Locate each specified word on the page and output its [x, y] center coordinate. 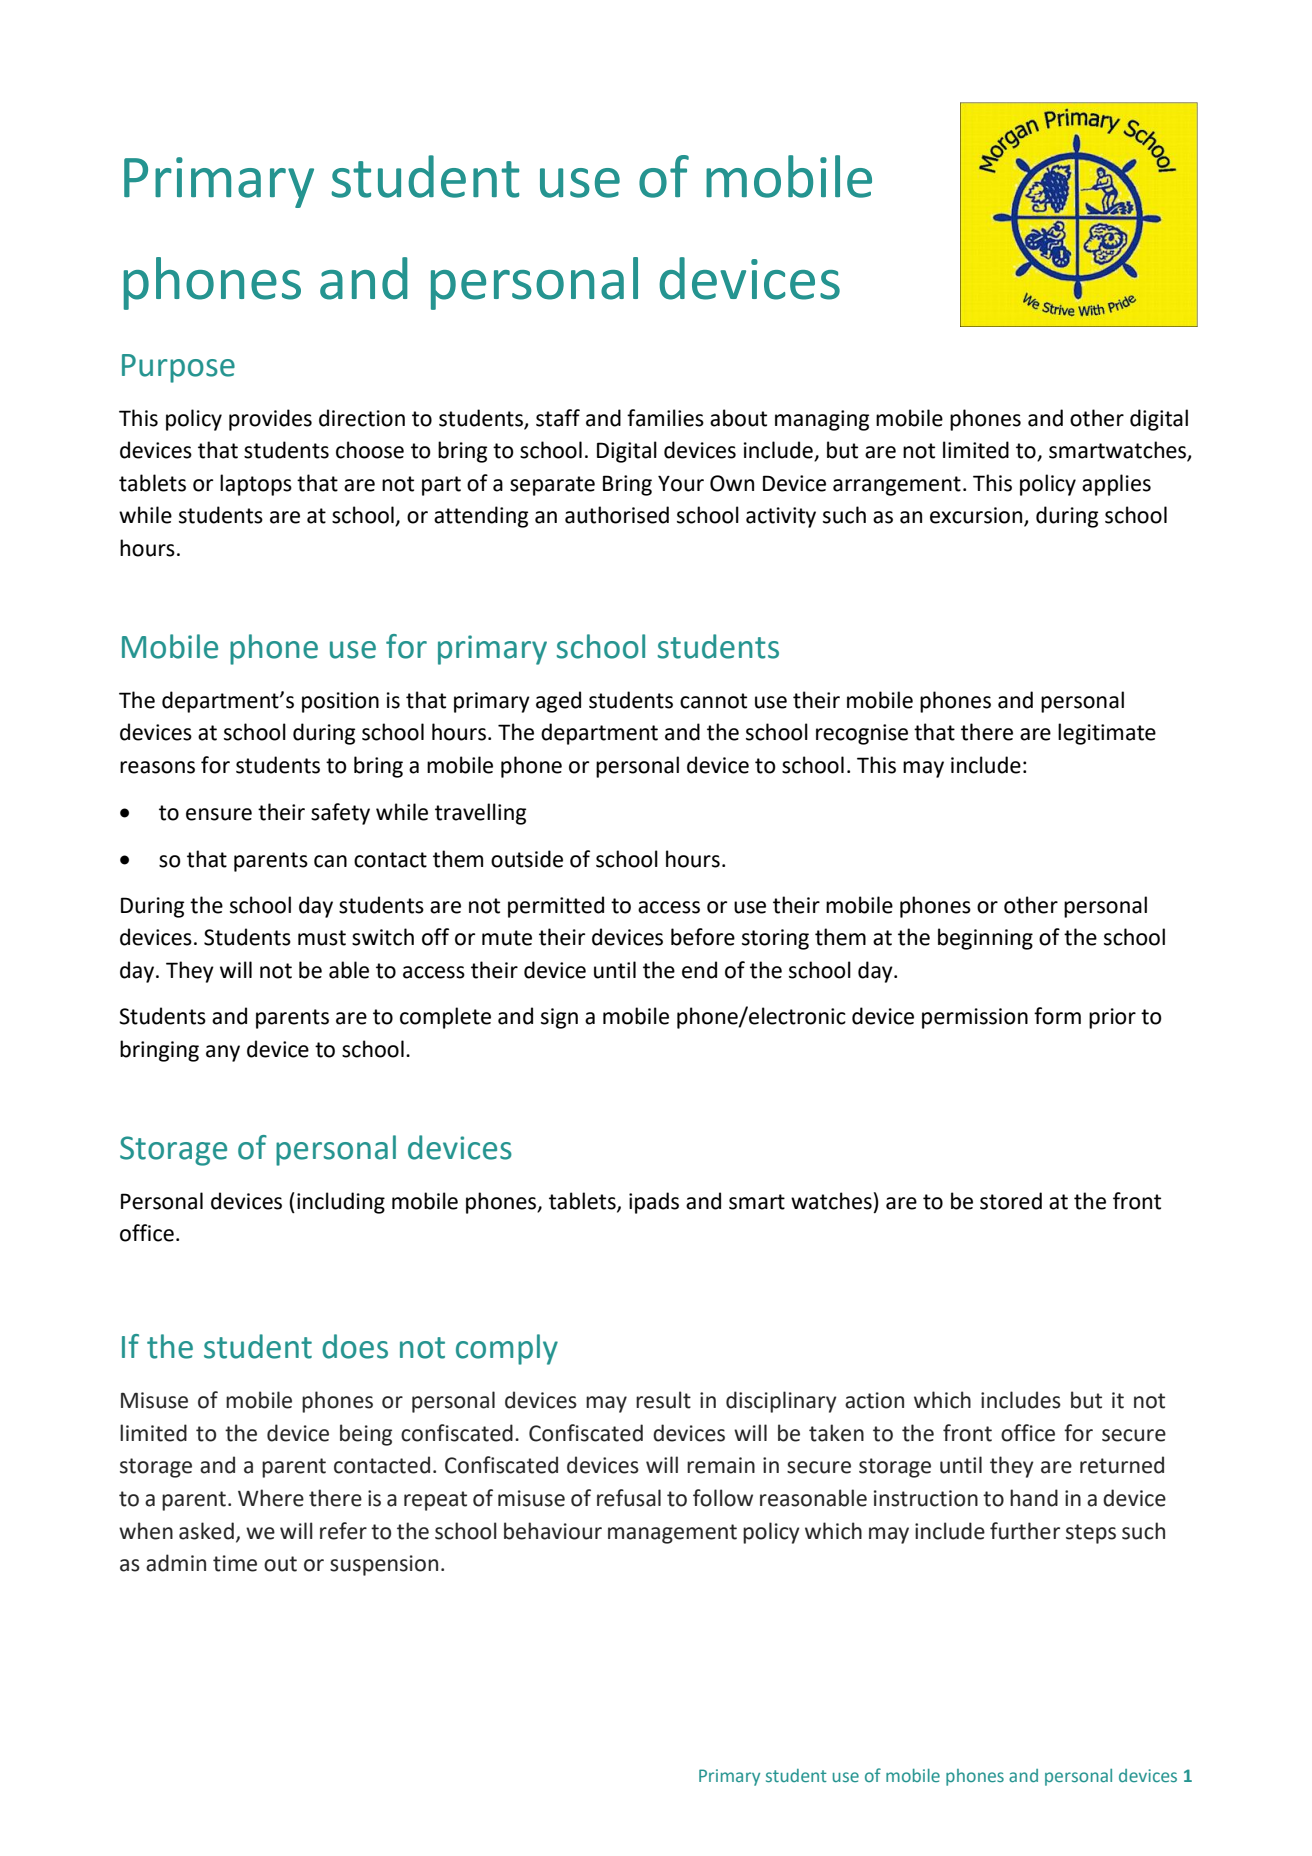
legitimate [1107, 734]
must [322, 938]
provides [270, 420]
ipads [654, 1203]
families [665, 418]
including [341, 1203]
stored [1011, 1201]
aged [558, 702]
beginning [985, 939]
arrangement [897, 486]
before [703, 937]
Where [271, 1498]
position [340, 702]
